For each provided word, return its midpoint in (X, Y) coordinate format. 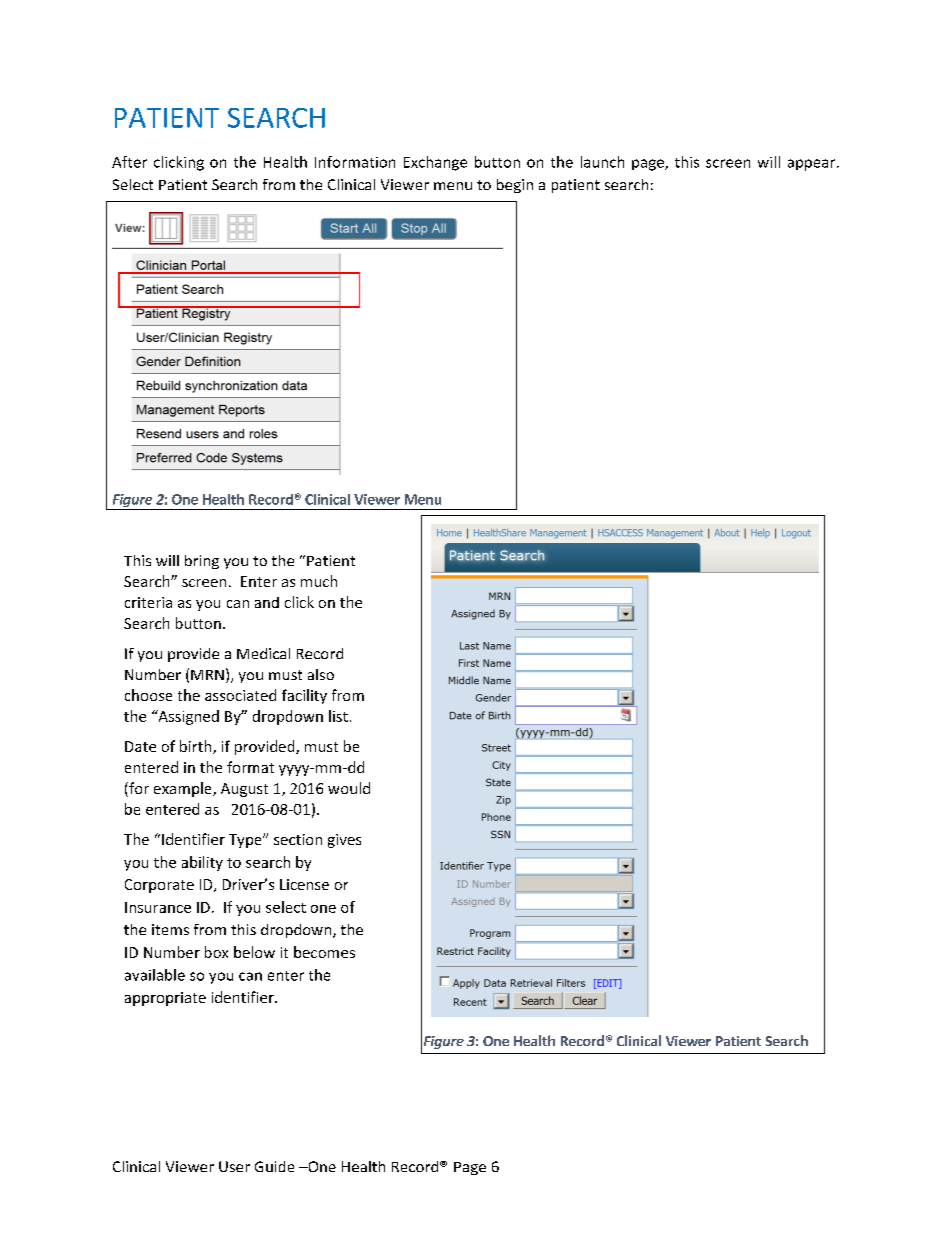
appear (813, 165)
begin (515, 186)
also (321, 674)
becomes (324, 952)
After (129, 162)
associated (240, 695)
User (234, 1166)
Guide (274, 1166)
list (338, 716)
